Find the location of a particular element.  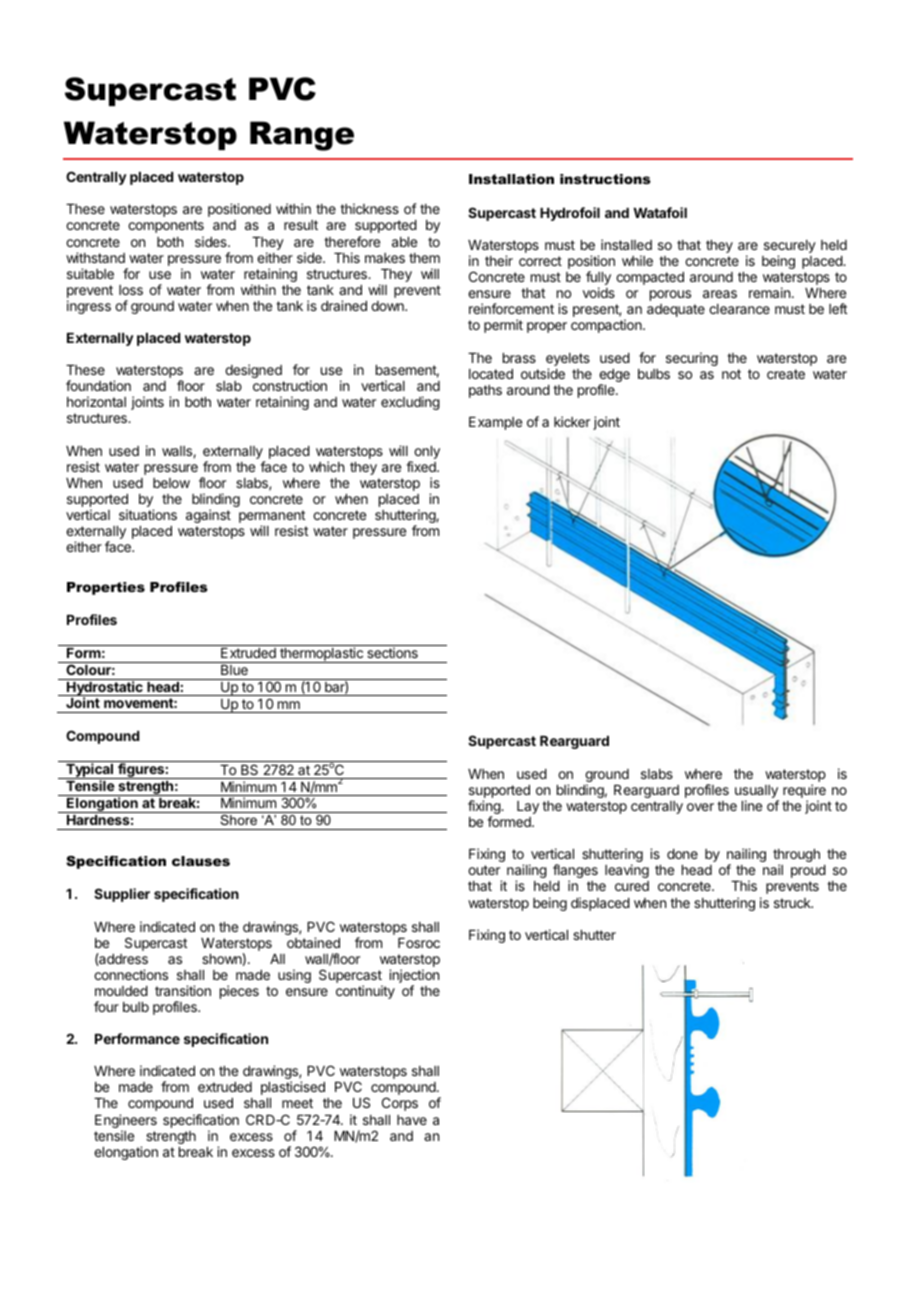

Installation is located at coordinates (511, 179).
